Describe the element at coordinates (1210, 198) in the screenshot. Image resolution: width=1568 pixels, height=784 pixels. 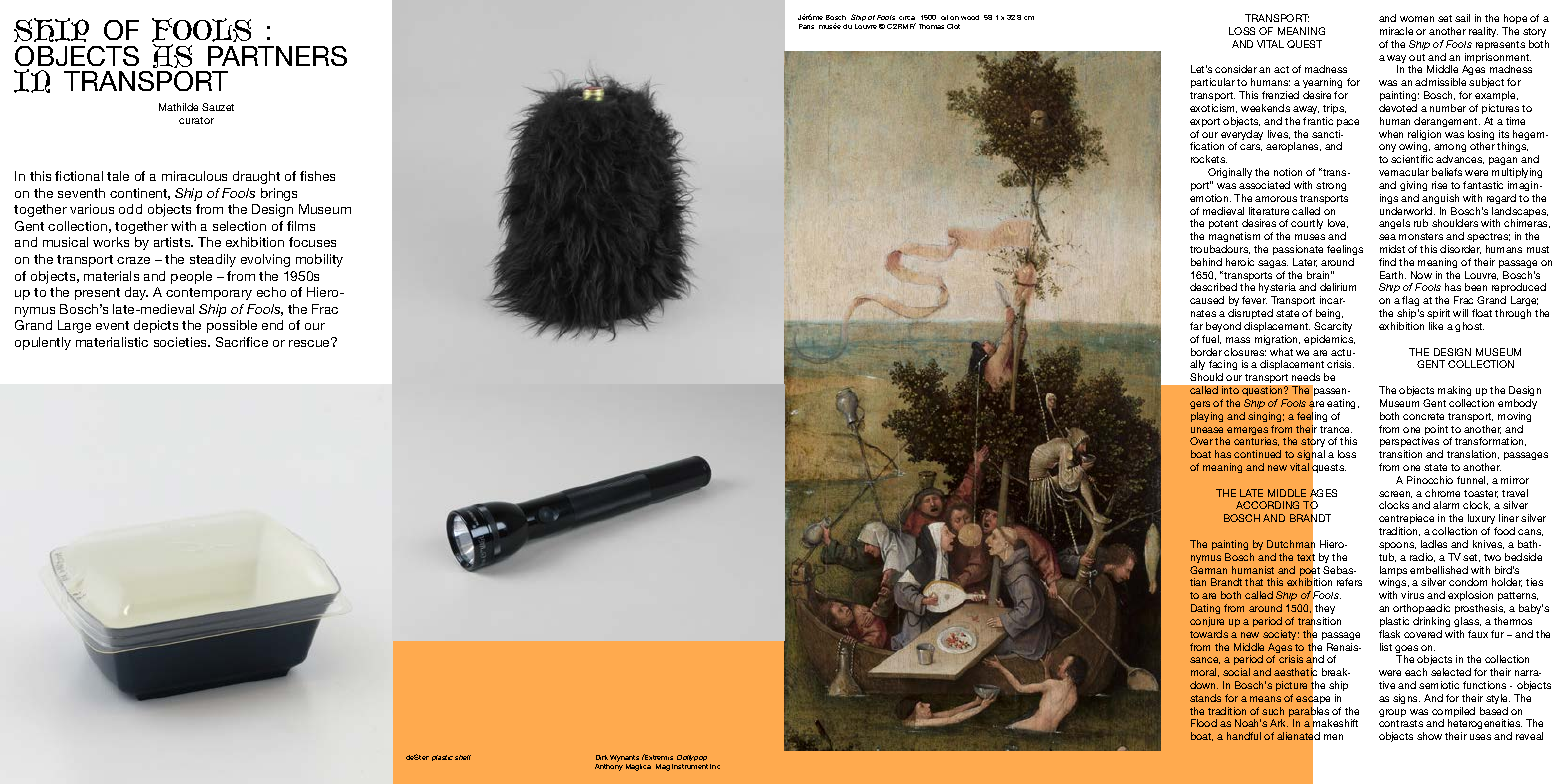
I see `emotion` at that location.
